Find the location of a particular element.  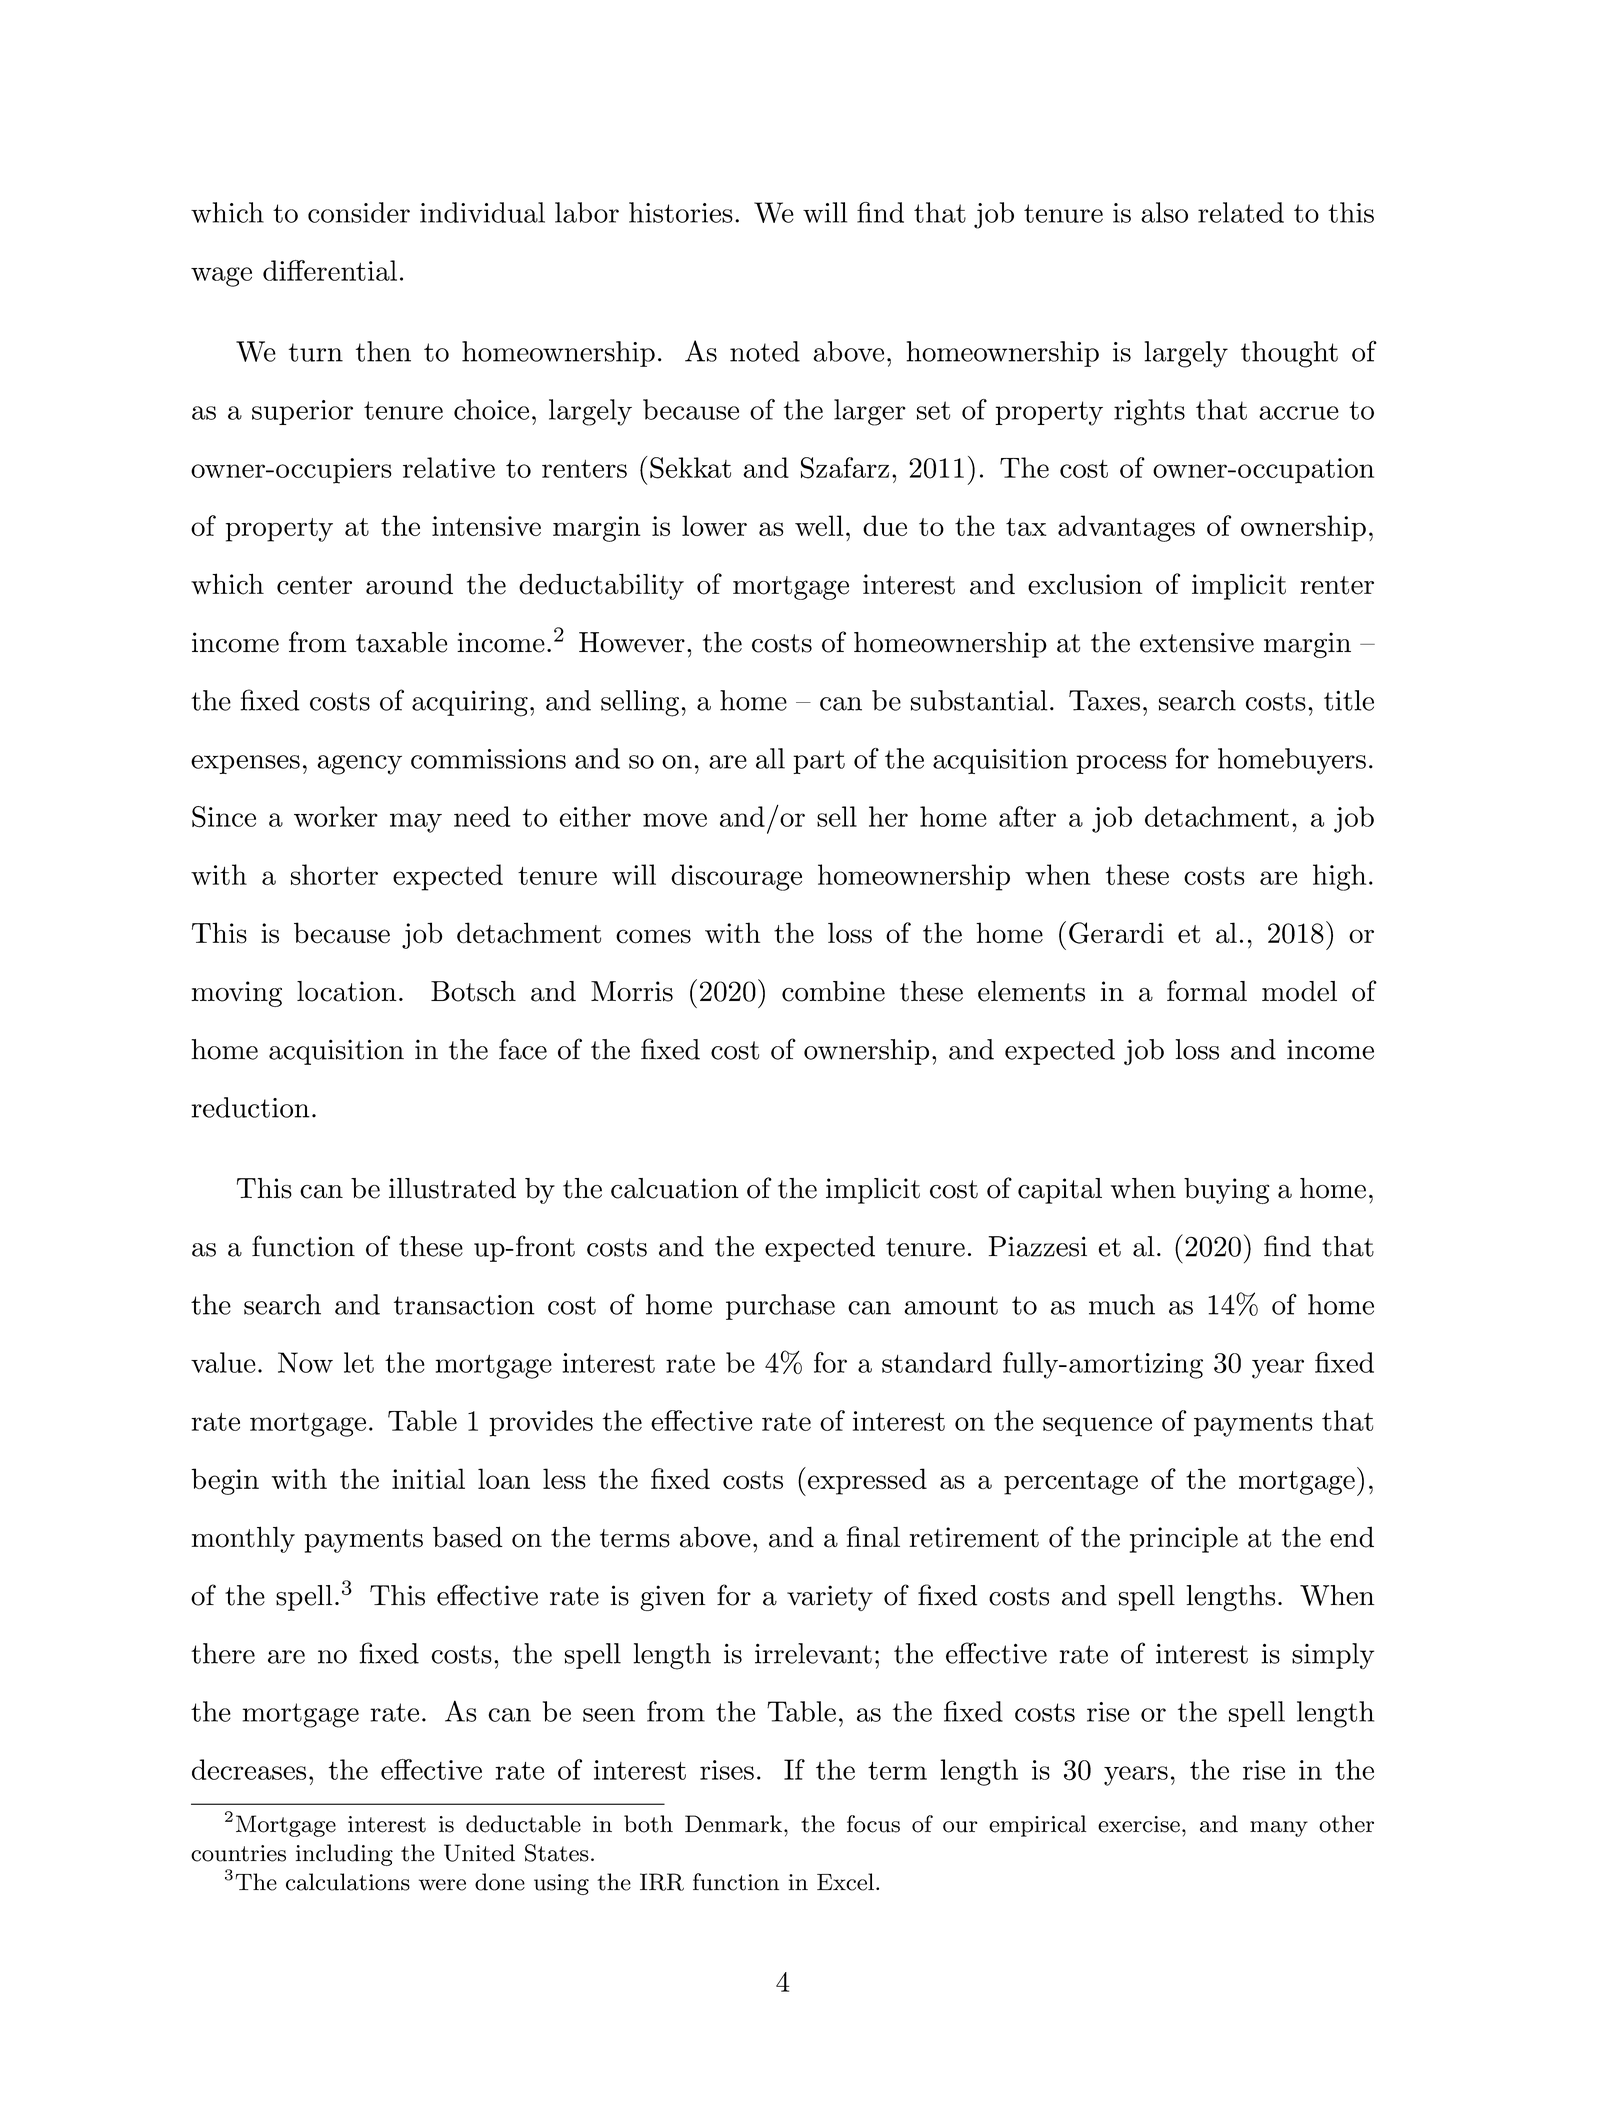

all is located at coordinates (770, 758).
